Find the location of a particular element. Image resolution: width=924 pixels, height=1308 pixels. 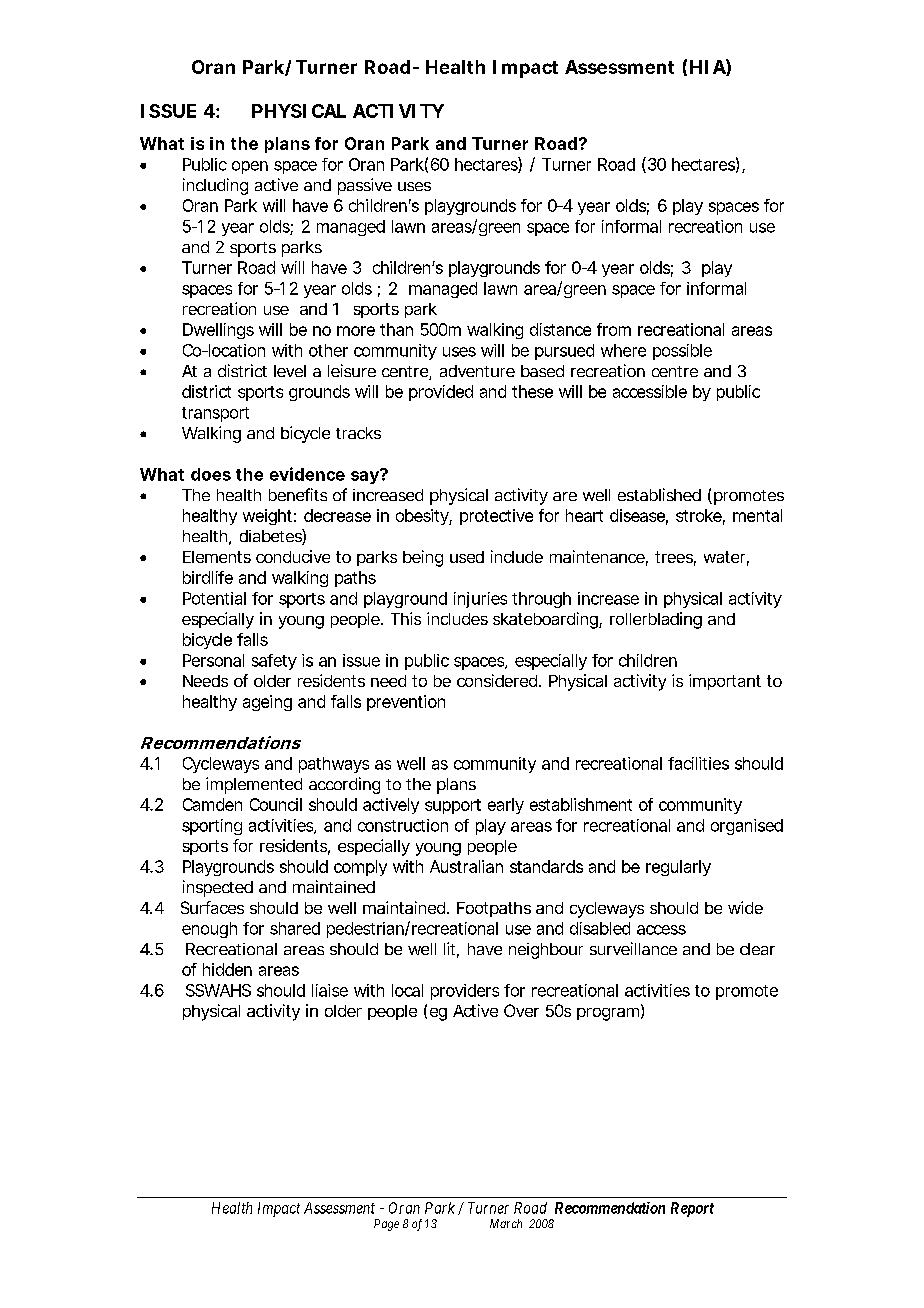

Report is located at coordinates (692, 1209).
